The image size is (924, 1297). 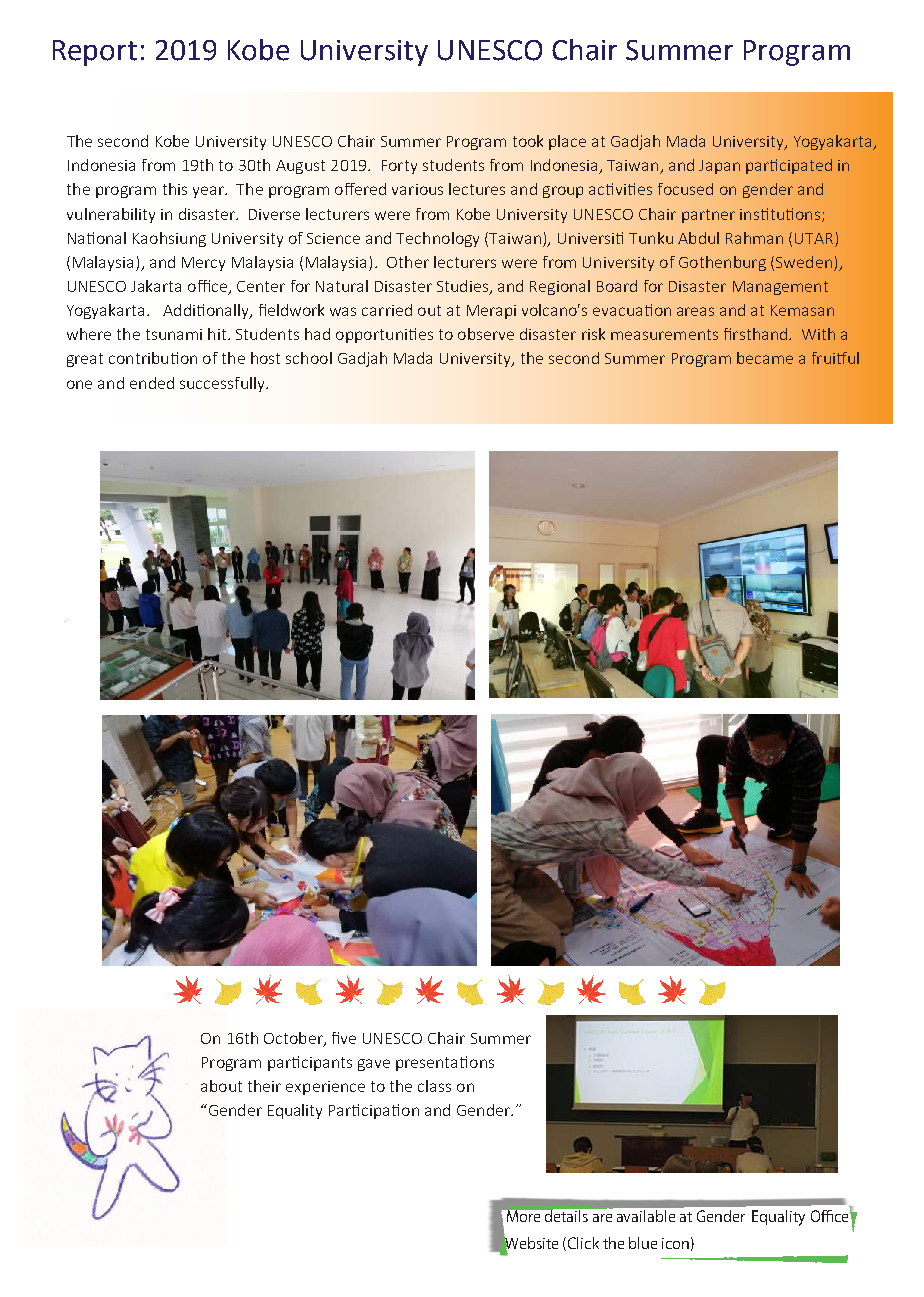 I want to click on school, so click(x=309, y=358).
